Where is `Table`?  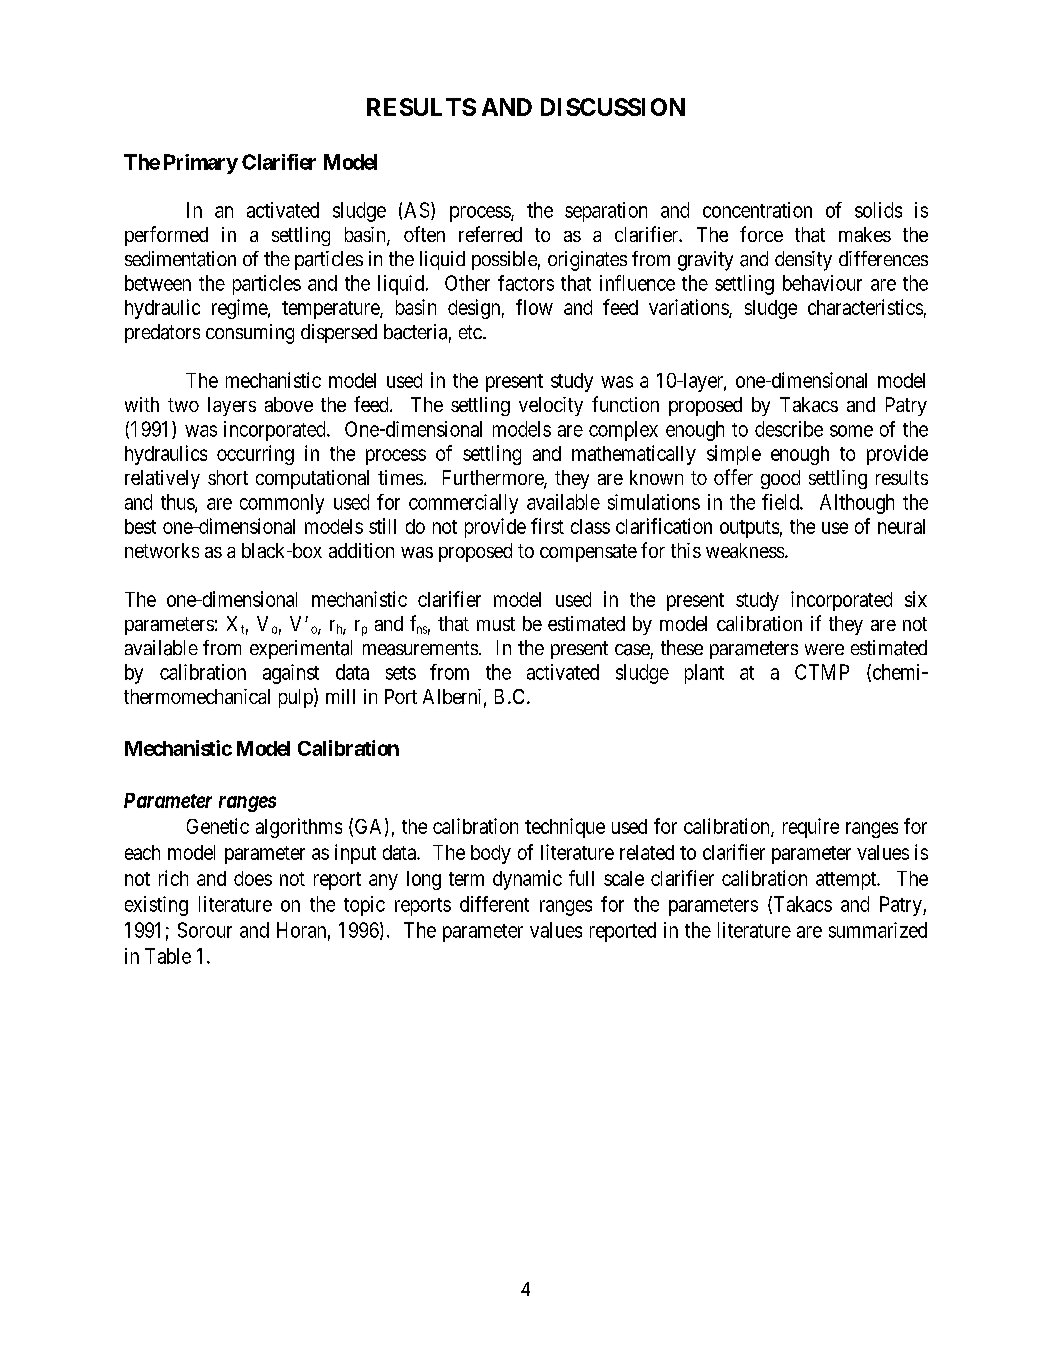
Table is located at coordinates (168, 956).
